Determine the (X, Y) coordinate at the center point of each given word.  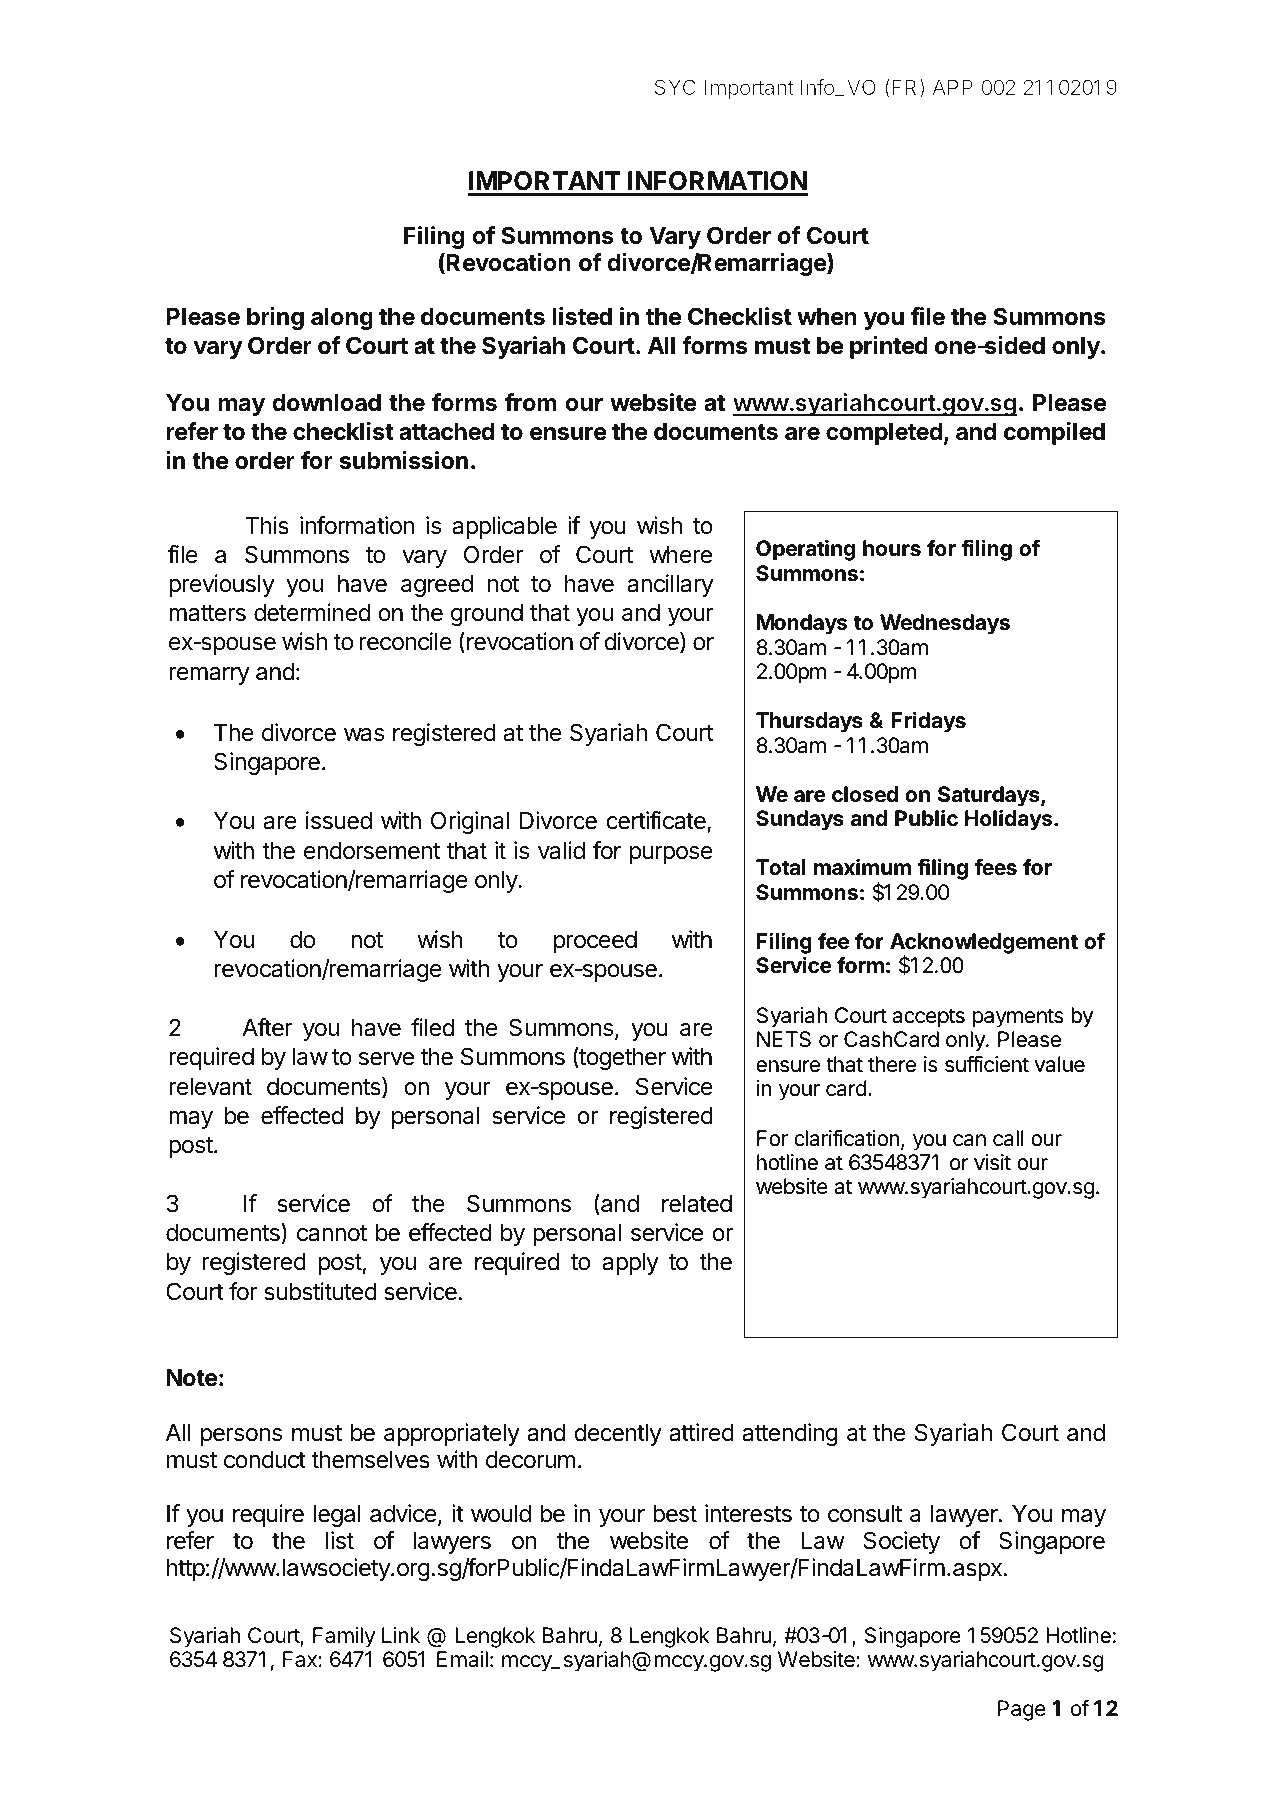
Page (1022, 1710)
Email (462, 1659)
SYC (675, 87)
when (827, 317)
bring (275, 318)
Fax (301, 1659)
